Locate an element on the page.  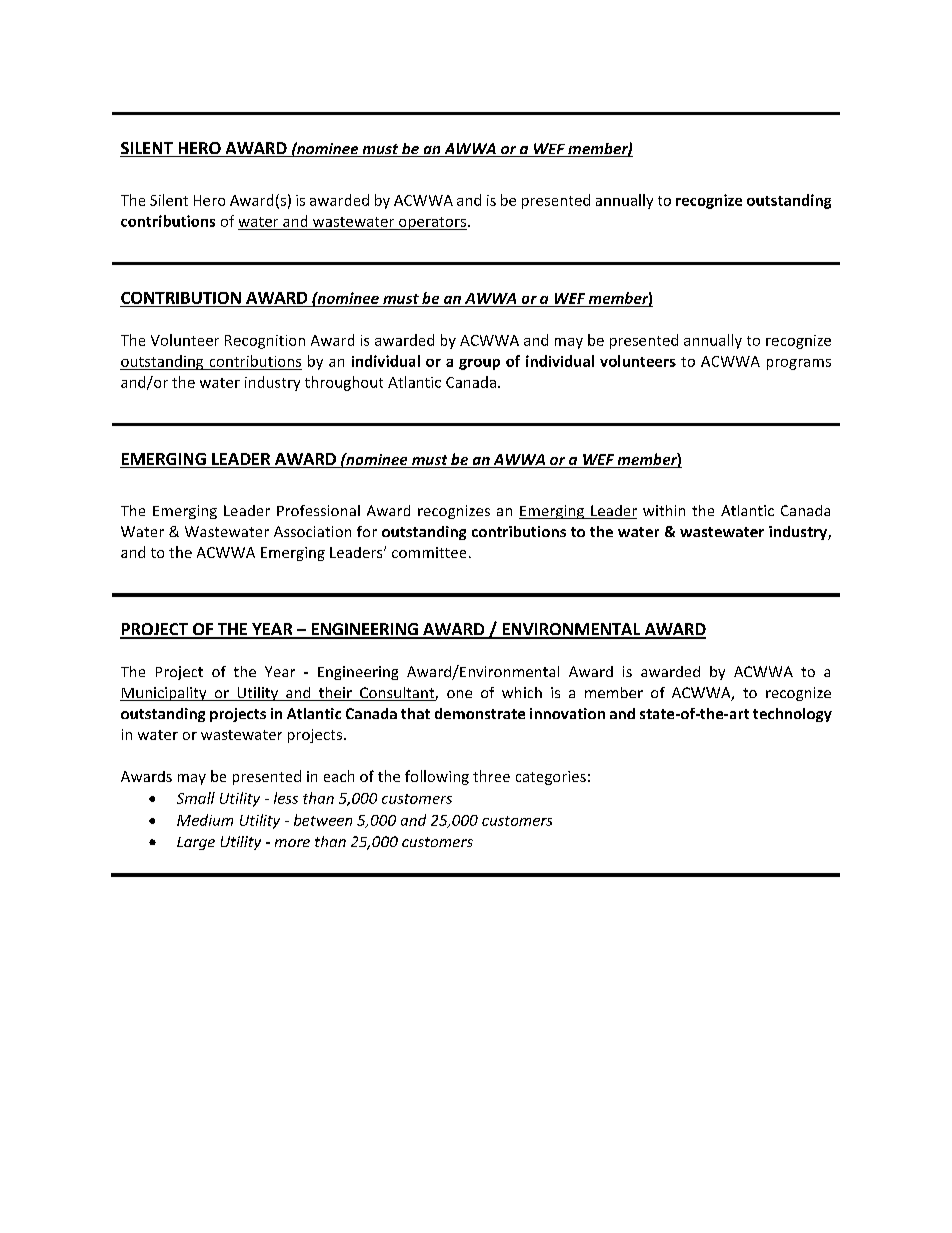
Association is located at coordinates (312, 531).
